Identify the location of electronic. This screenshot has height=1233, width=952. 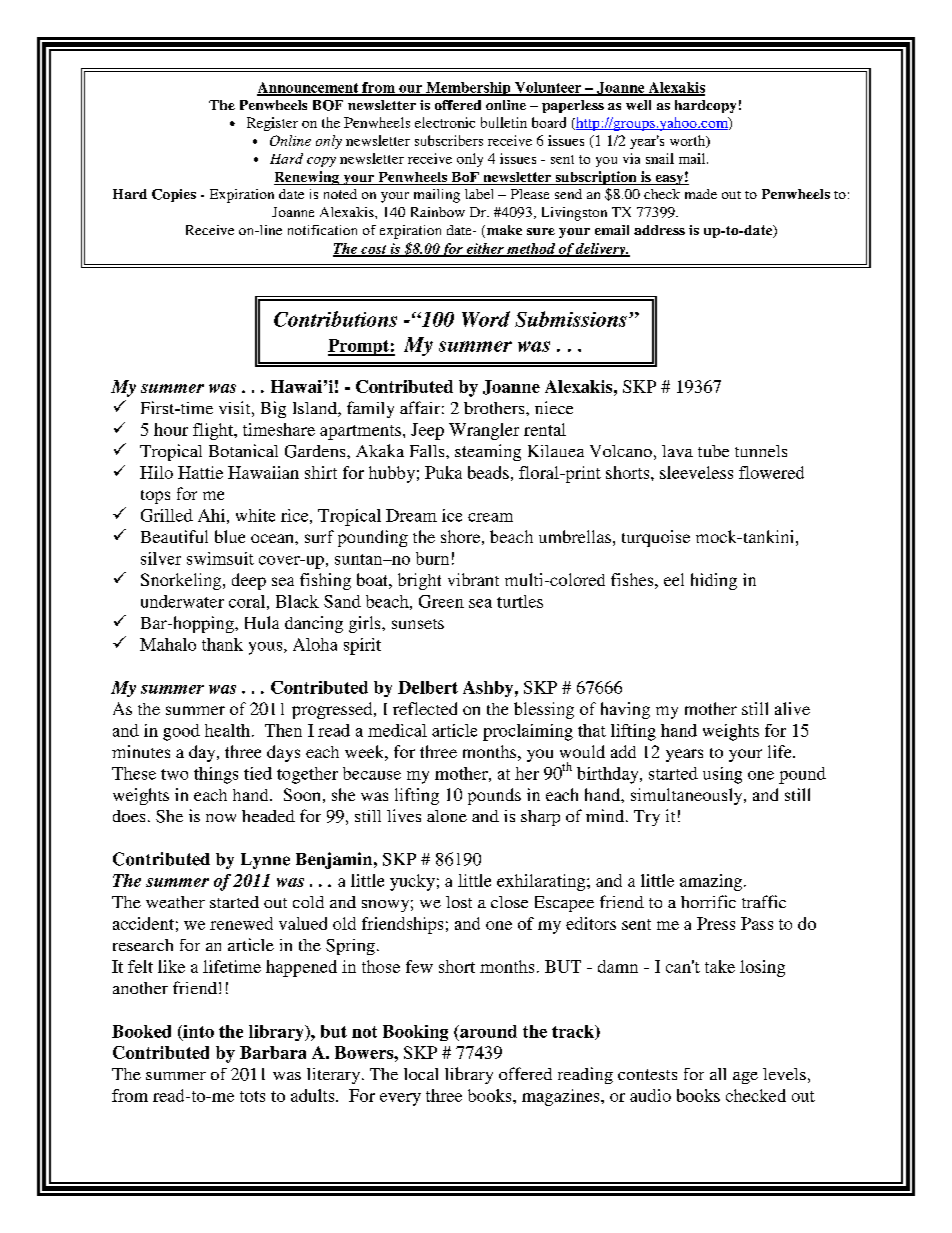
(445, 122).
